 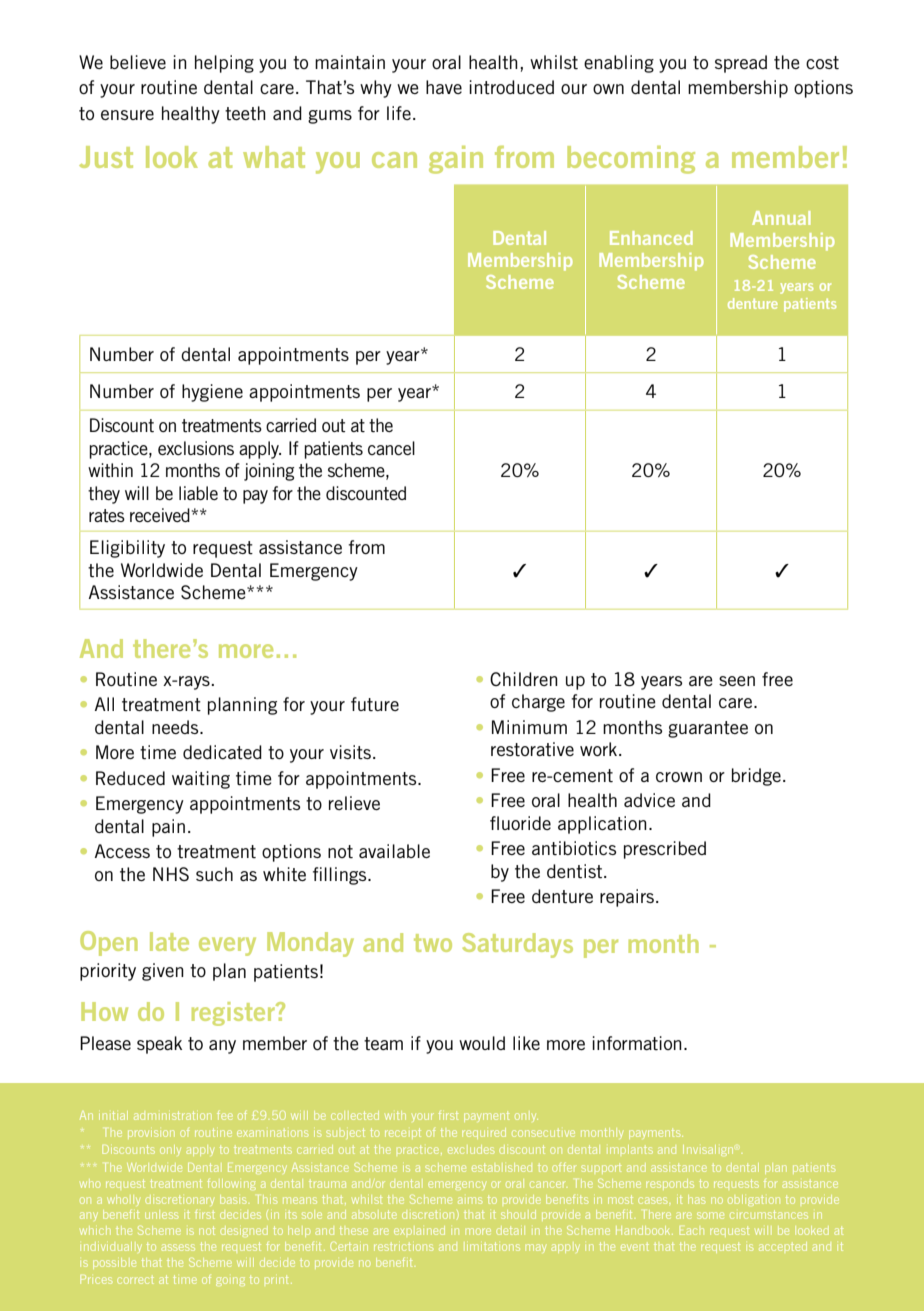 What do you see at coordinates (524, 679) in the screenshot?
I see `Children` at bounding box center [524, 679].
